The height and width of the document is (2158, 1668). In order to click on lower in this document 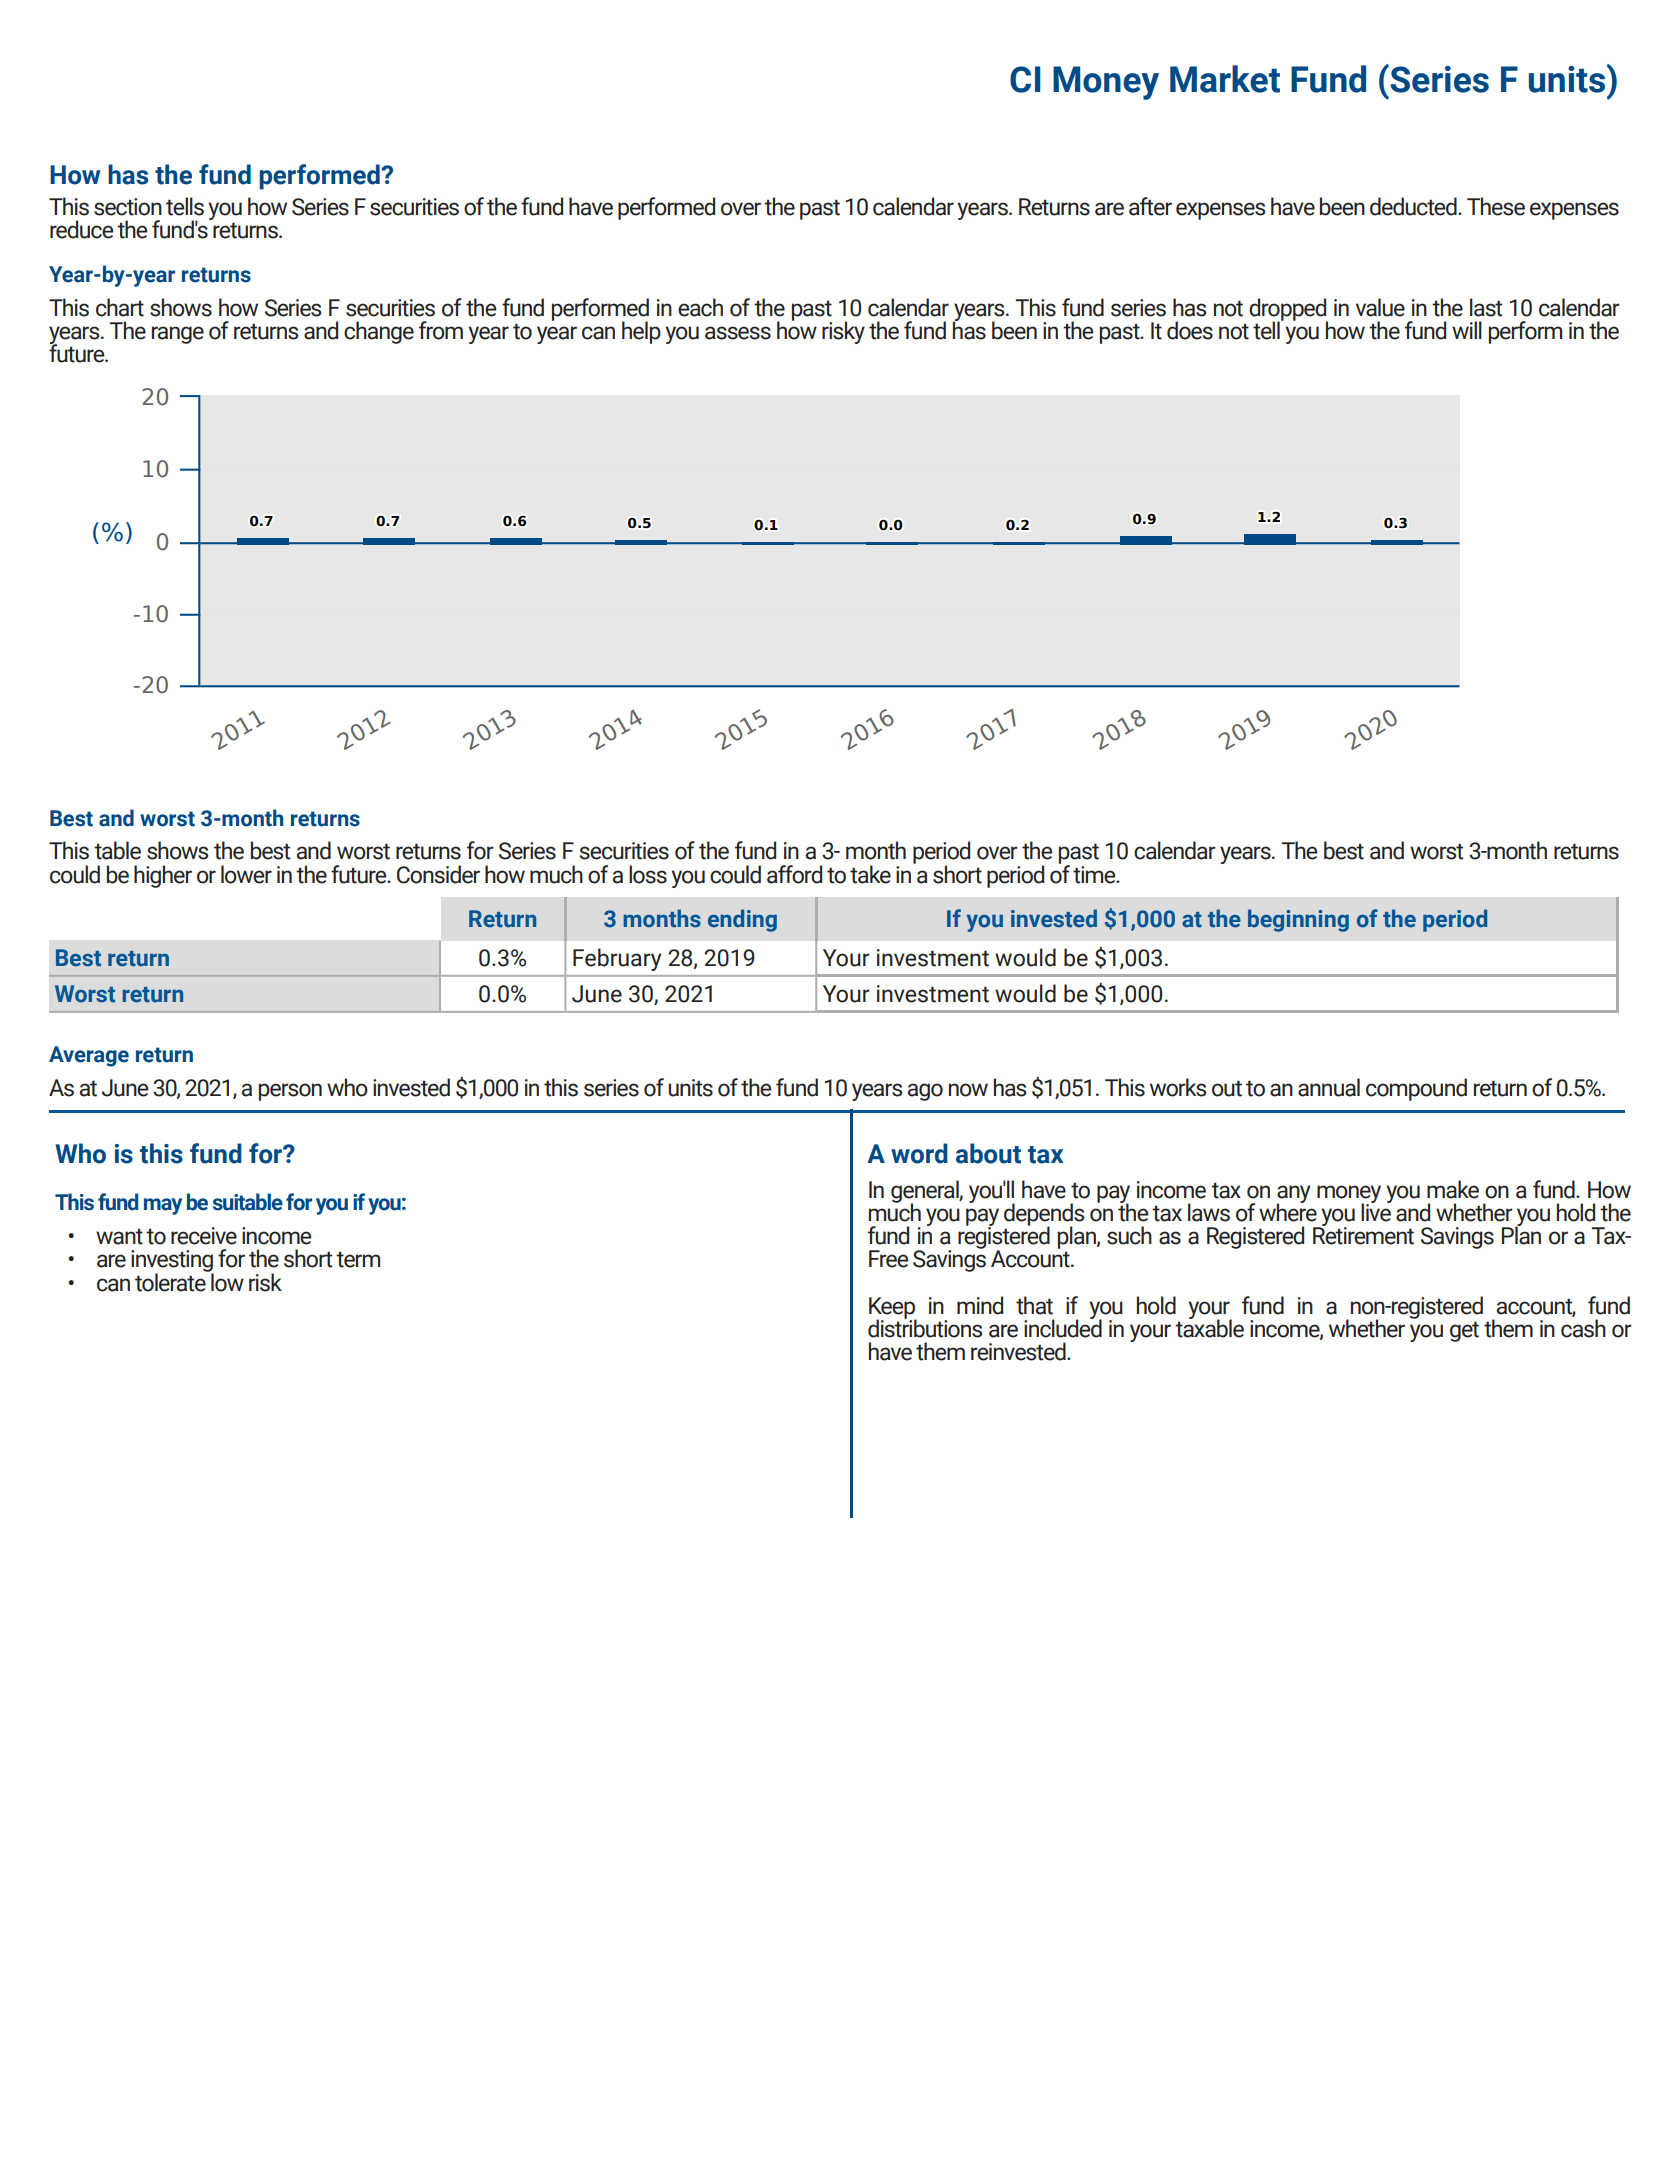, I will do `click(246, 874)`.
